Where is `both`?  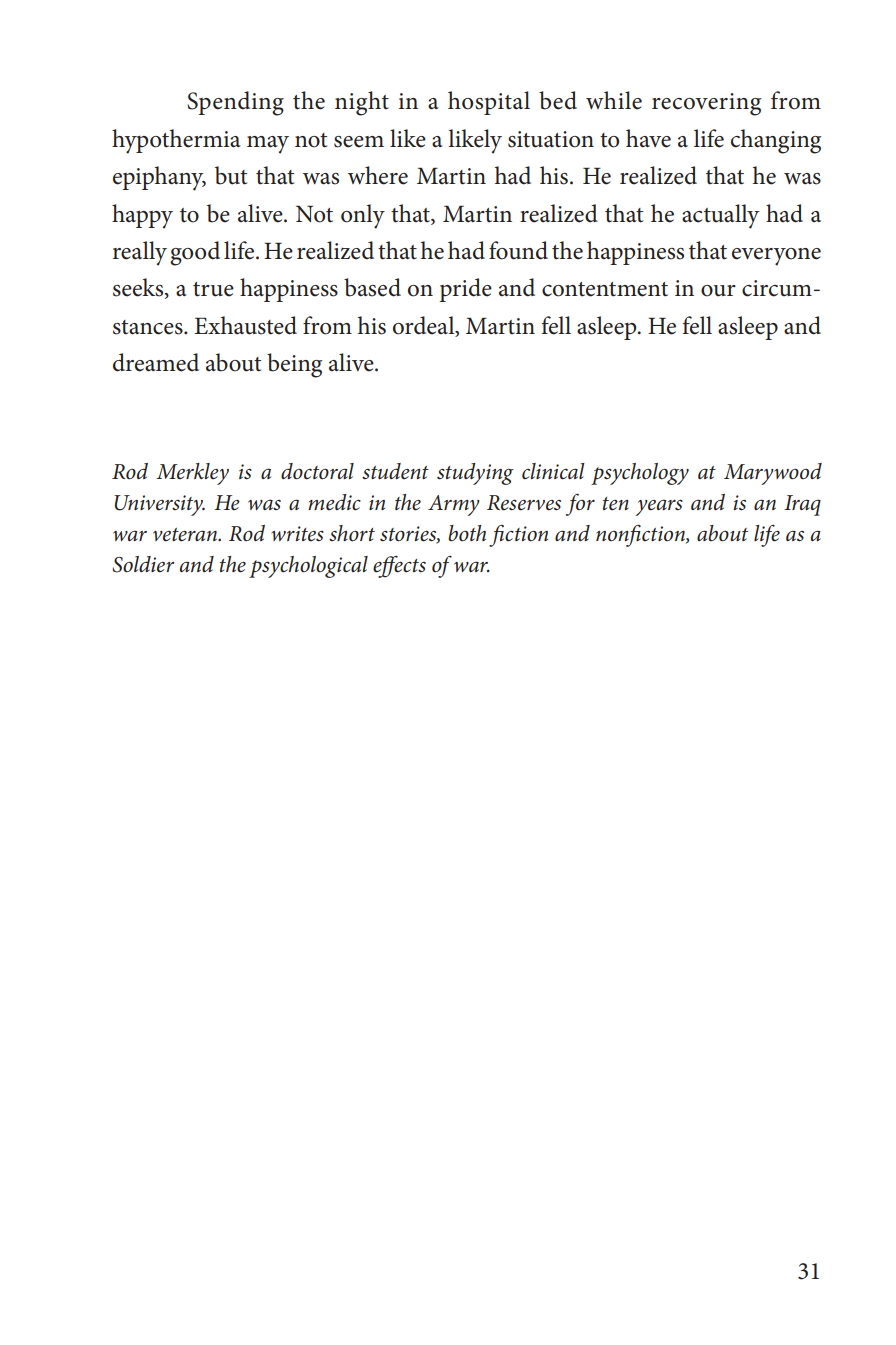
both is located at coordinates (467, 533).
